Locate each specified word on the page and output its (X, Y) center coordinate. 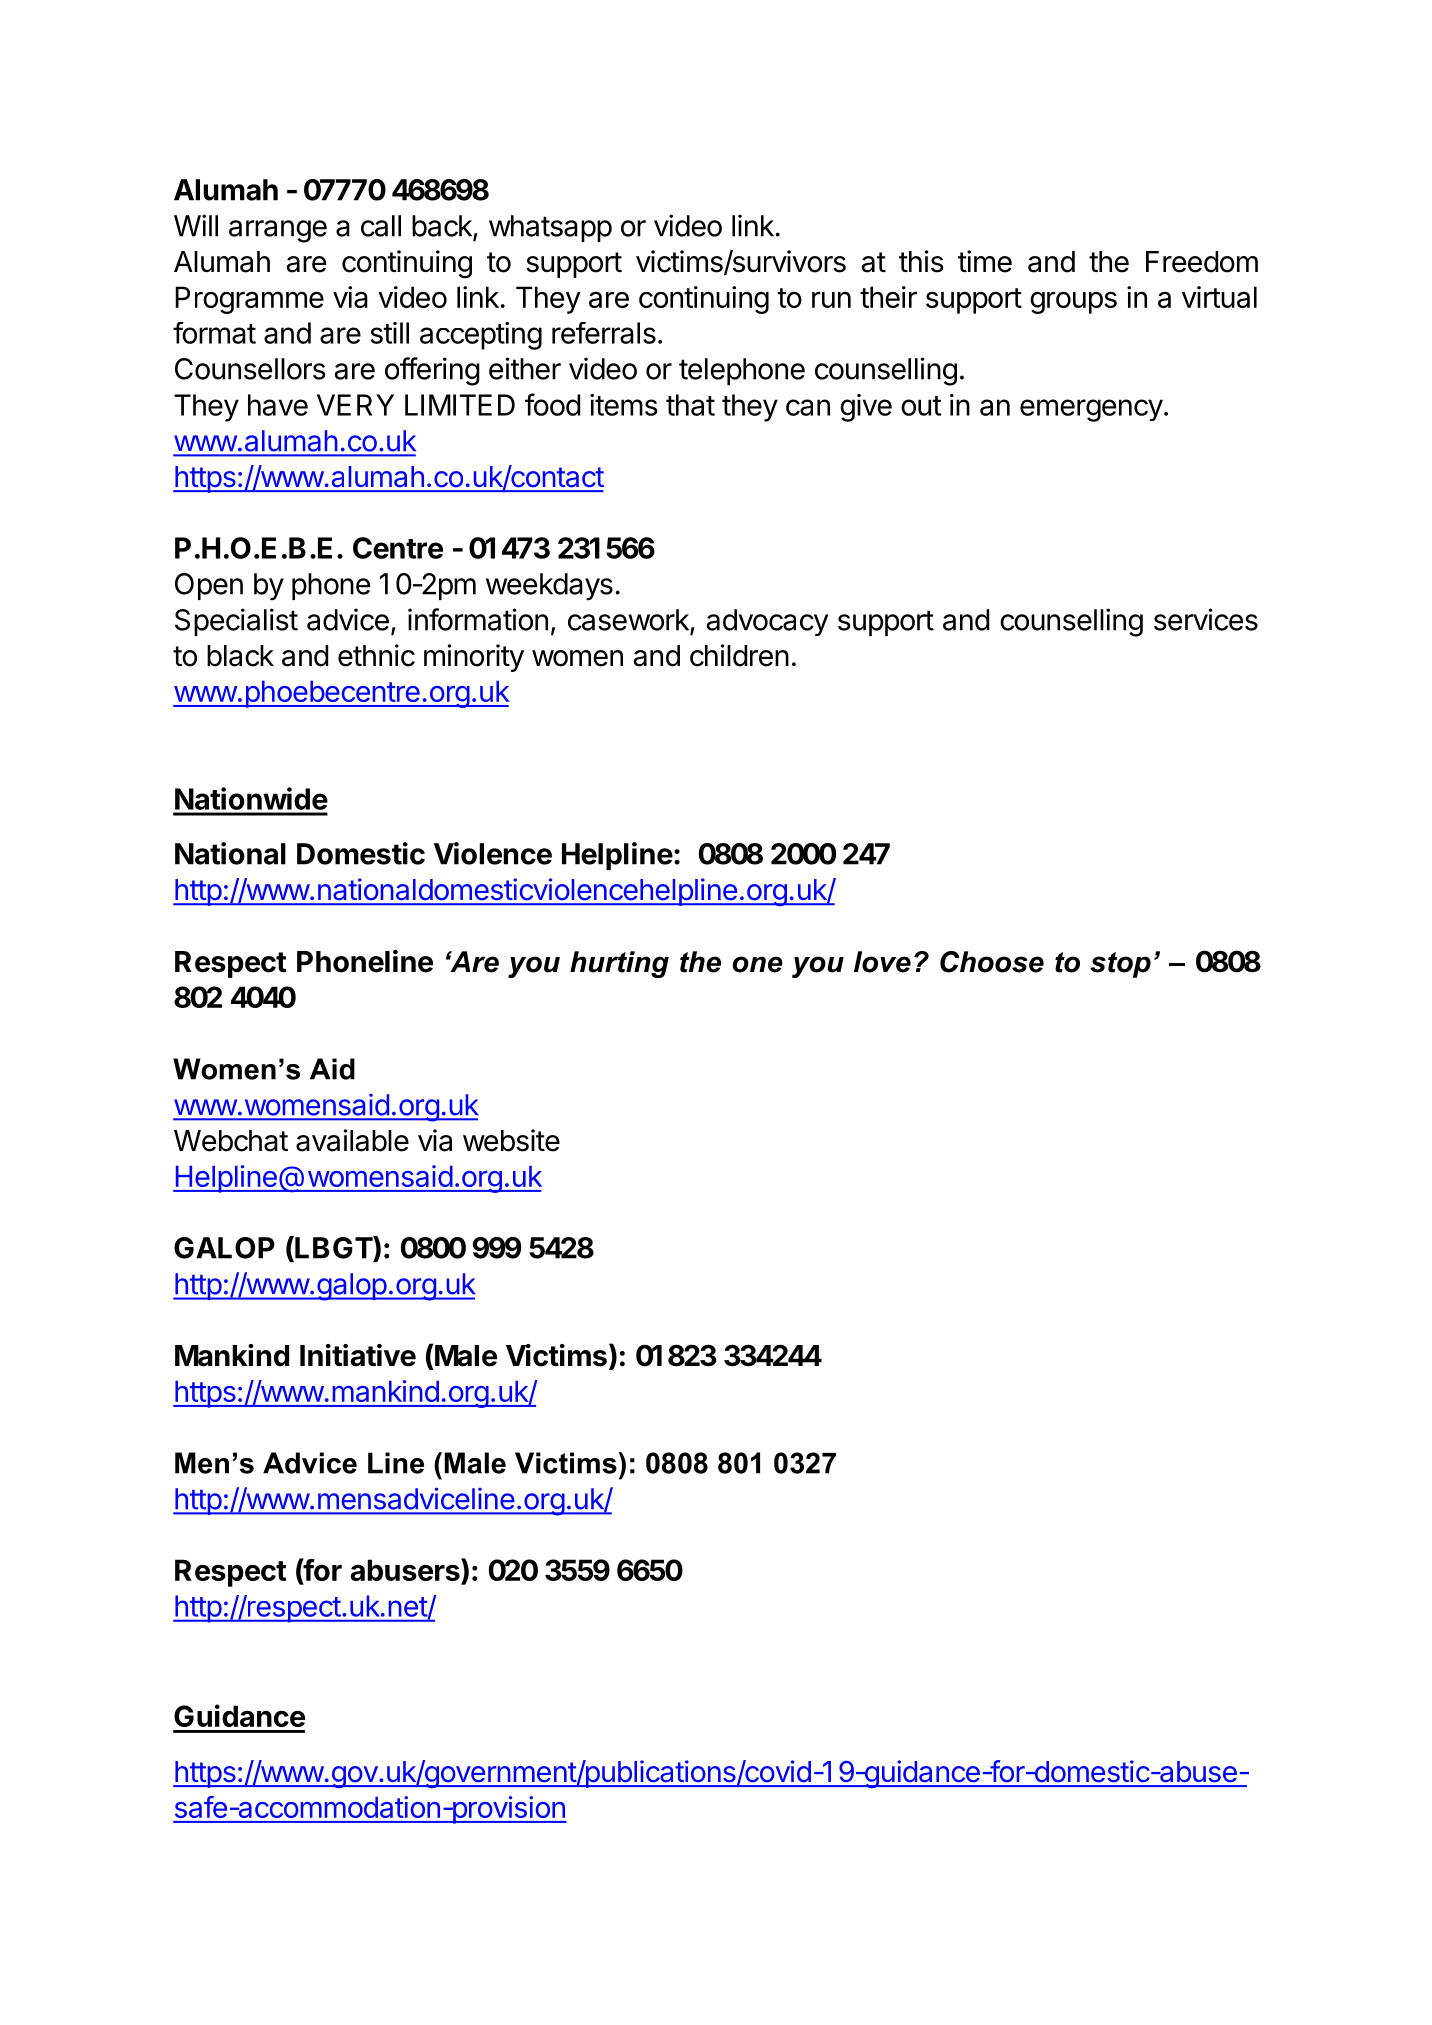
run (831, 299)
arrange (278, 231)
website (511, 1140)
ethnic (376, 655)
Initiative (358, 1355)
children (739, 655)
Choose (992, 962)
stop (1120, 965)
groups (1073, 302)
